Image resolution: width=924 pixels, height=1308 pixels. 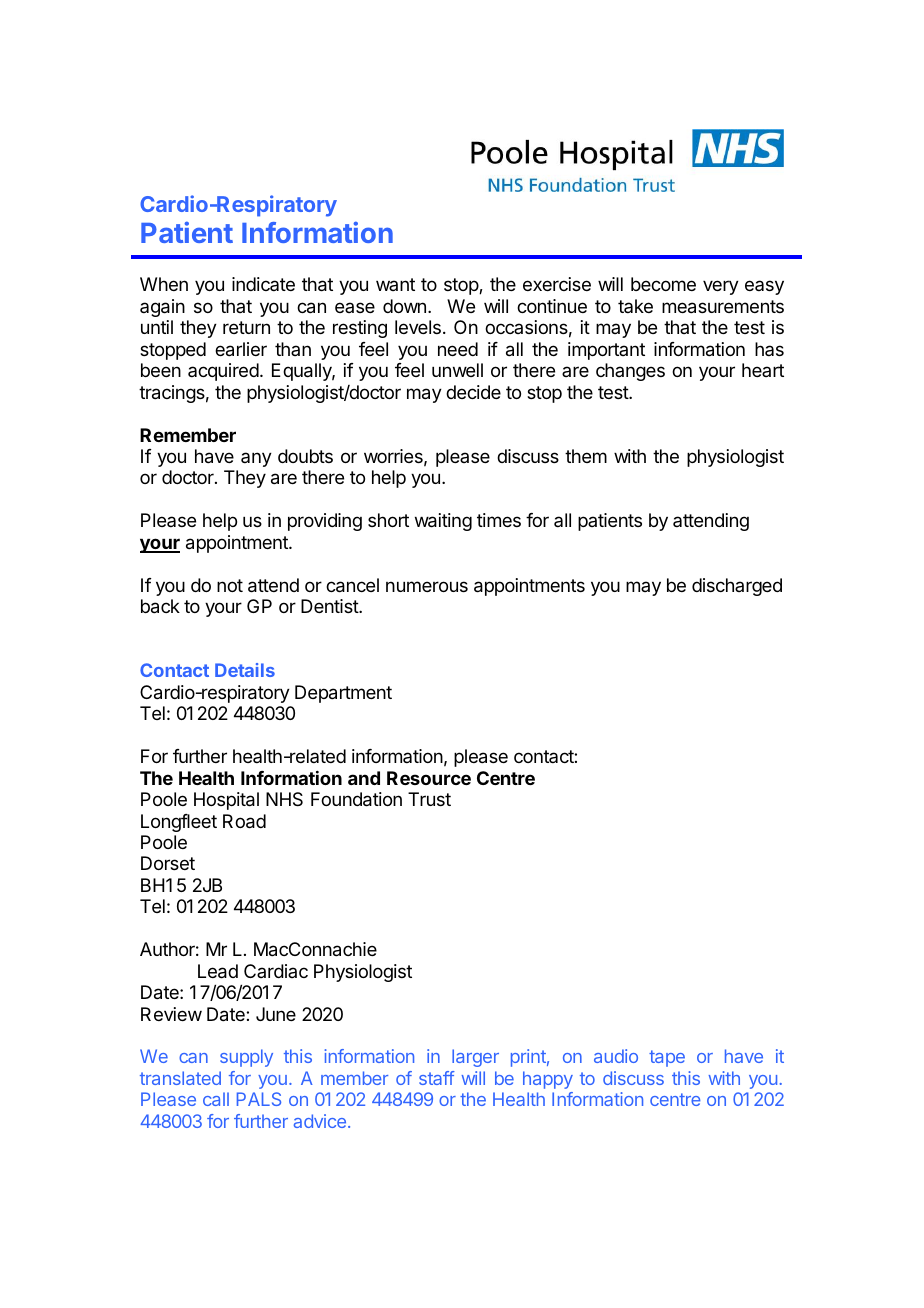 What do you see at coordinates (429, 778) in the screenshot?
I see `Resource` at bounding box center [429, 778].
